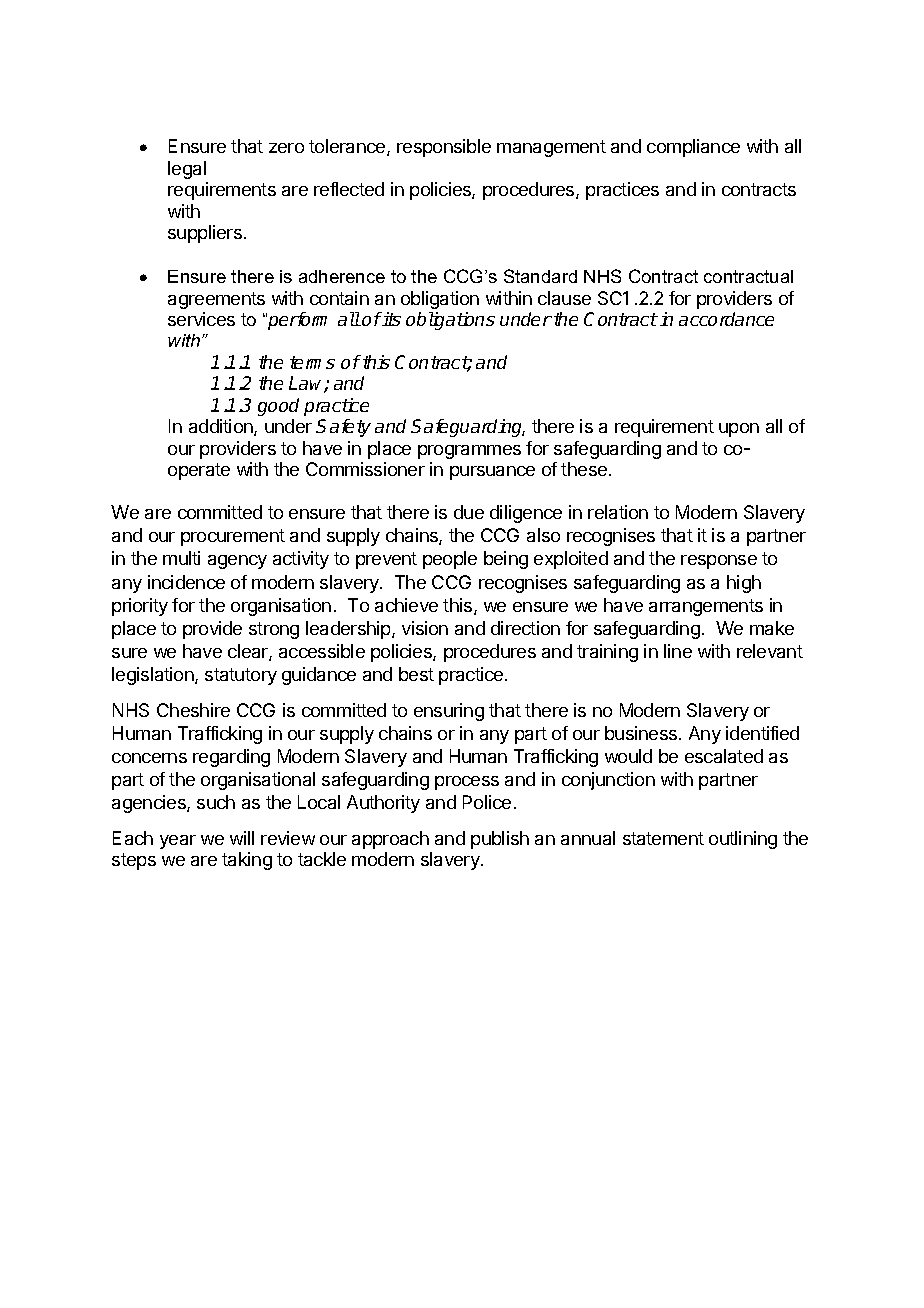  I want to click on compliance, so click(693, 148).
